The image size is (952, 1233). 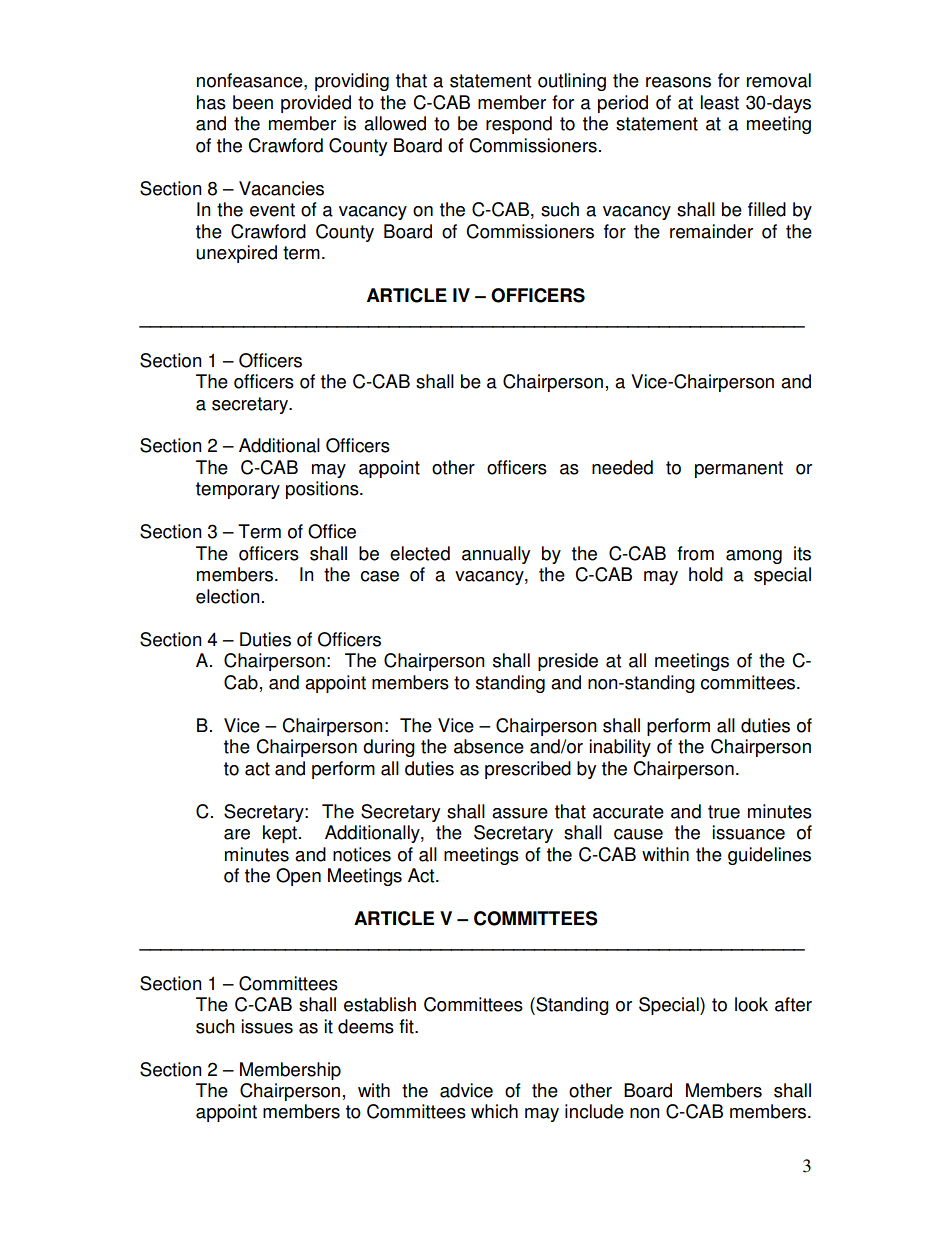 What do you see at coordinates (267, 1026) in the document?
I see `issues` at bounding box center [267, 1026].
